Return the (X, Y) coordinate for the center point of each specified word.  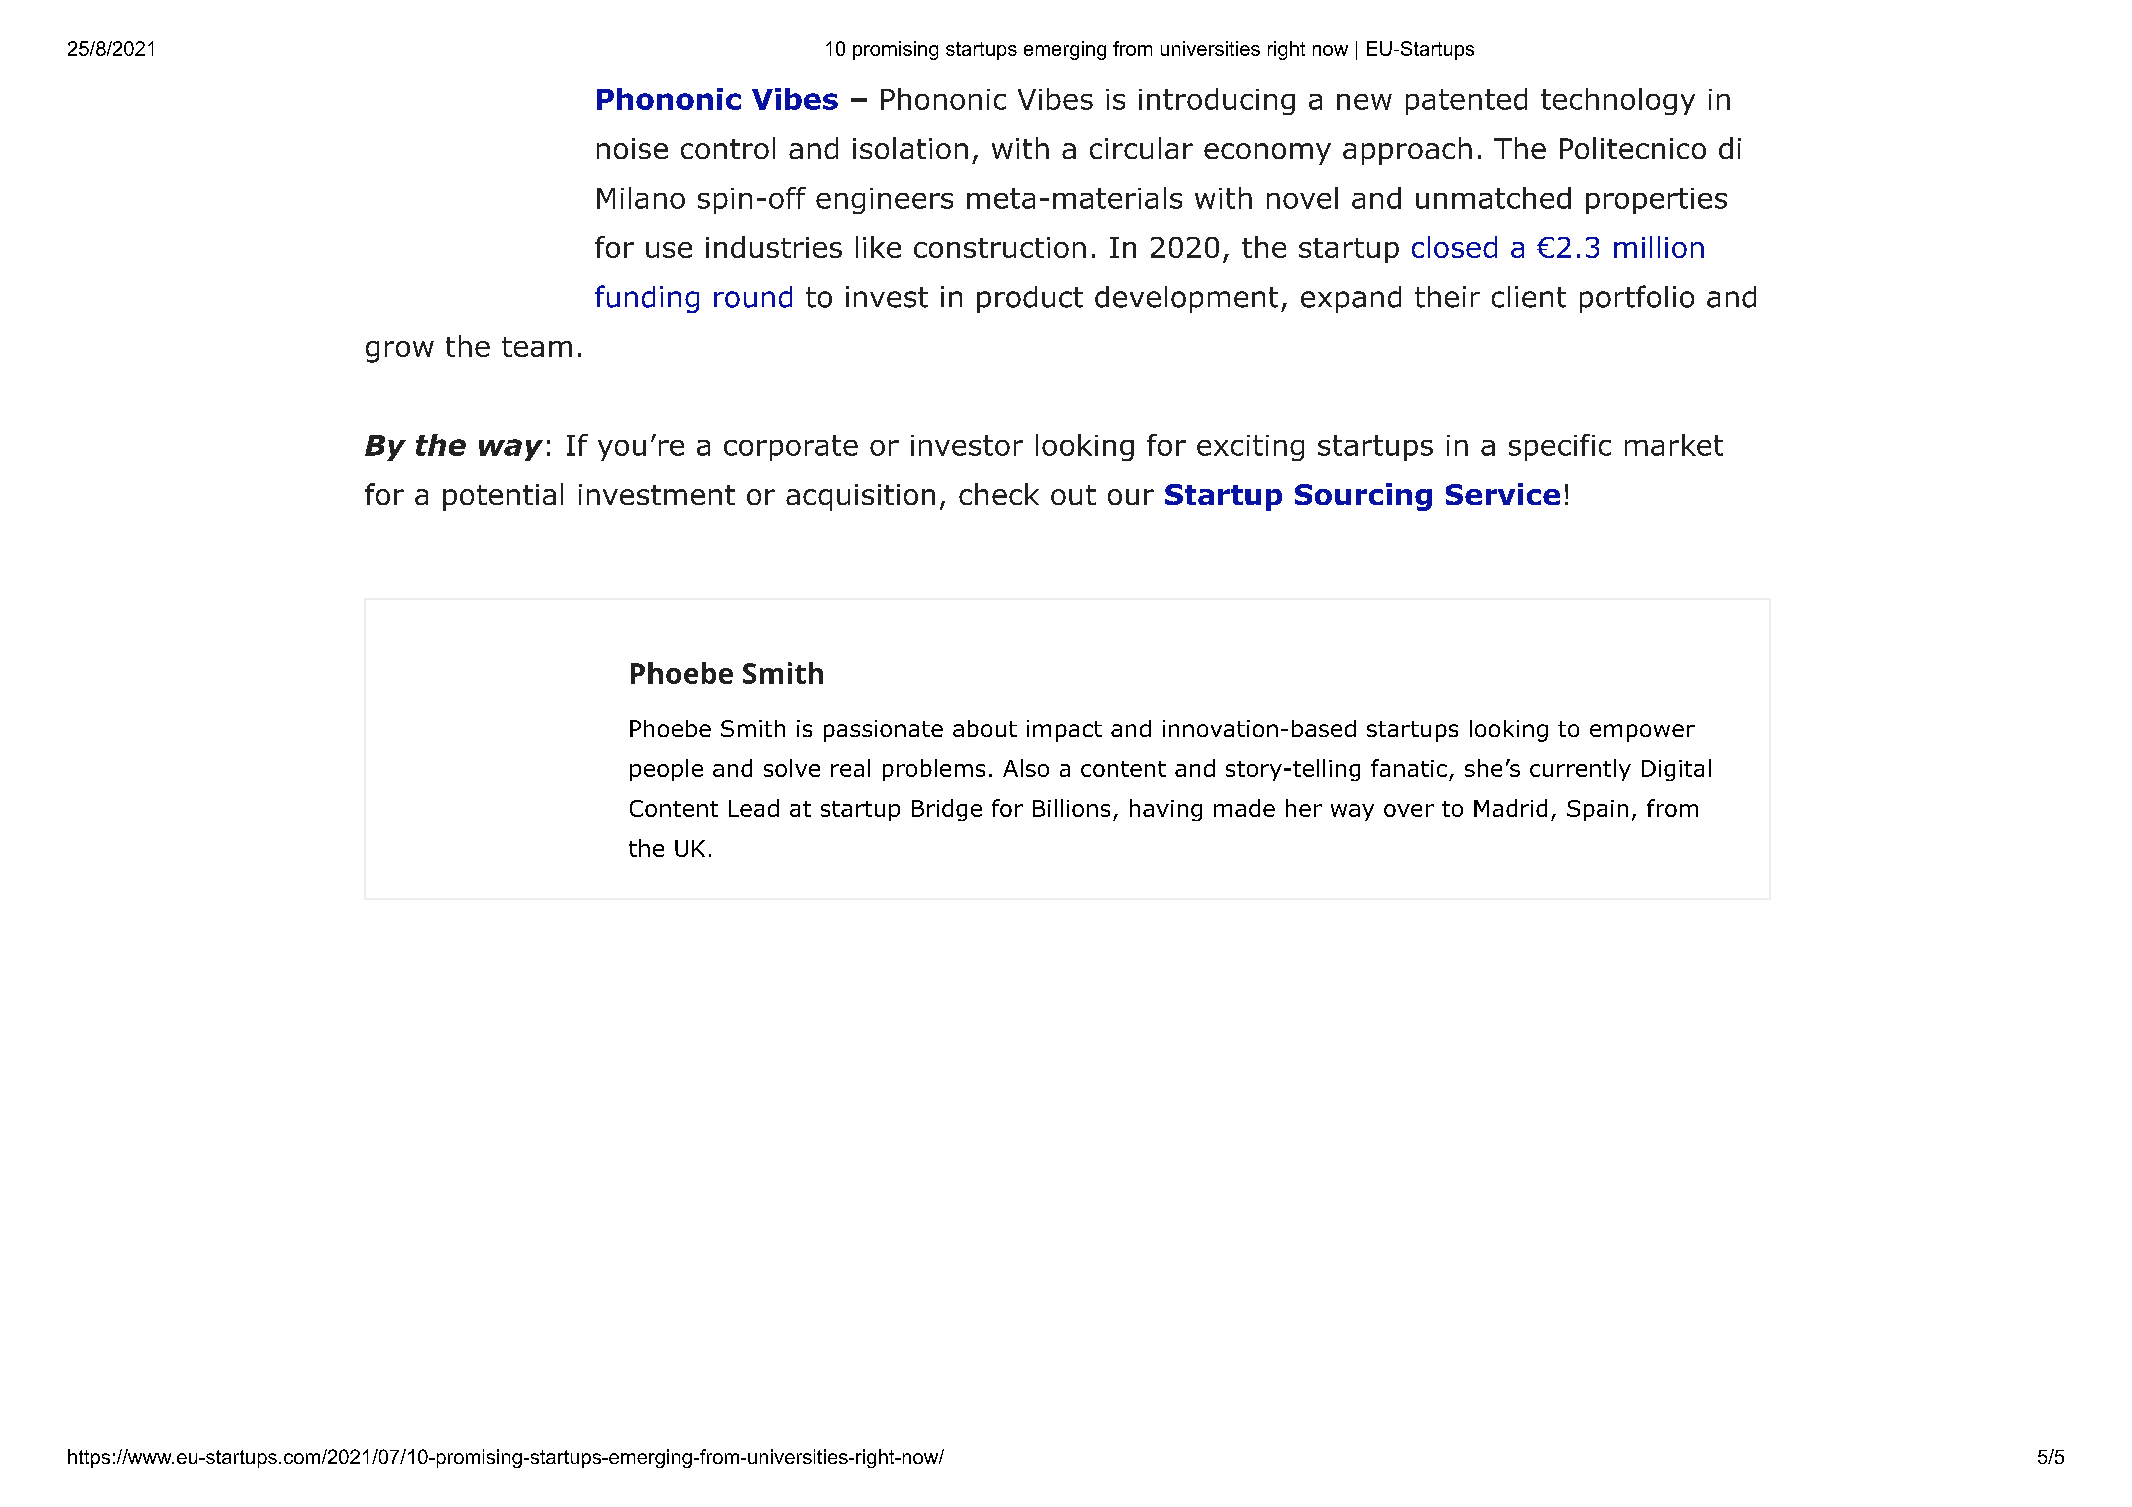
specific (1560, 447)
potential (503, 497)
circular (1141, 148)
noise (632, 148)
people (666, 770)
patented (1466, 101)
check (999, 494)
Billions (1071, 808)
